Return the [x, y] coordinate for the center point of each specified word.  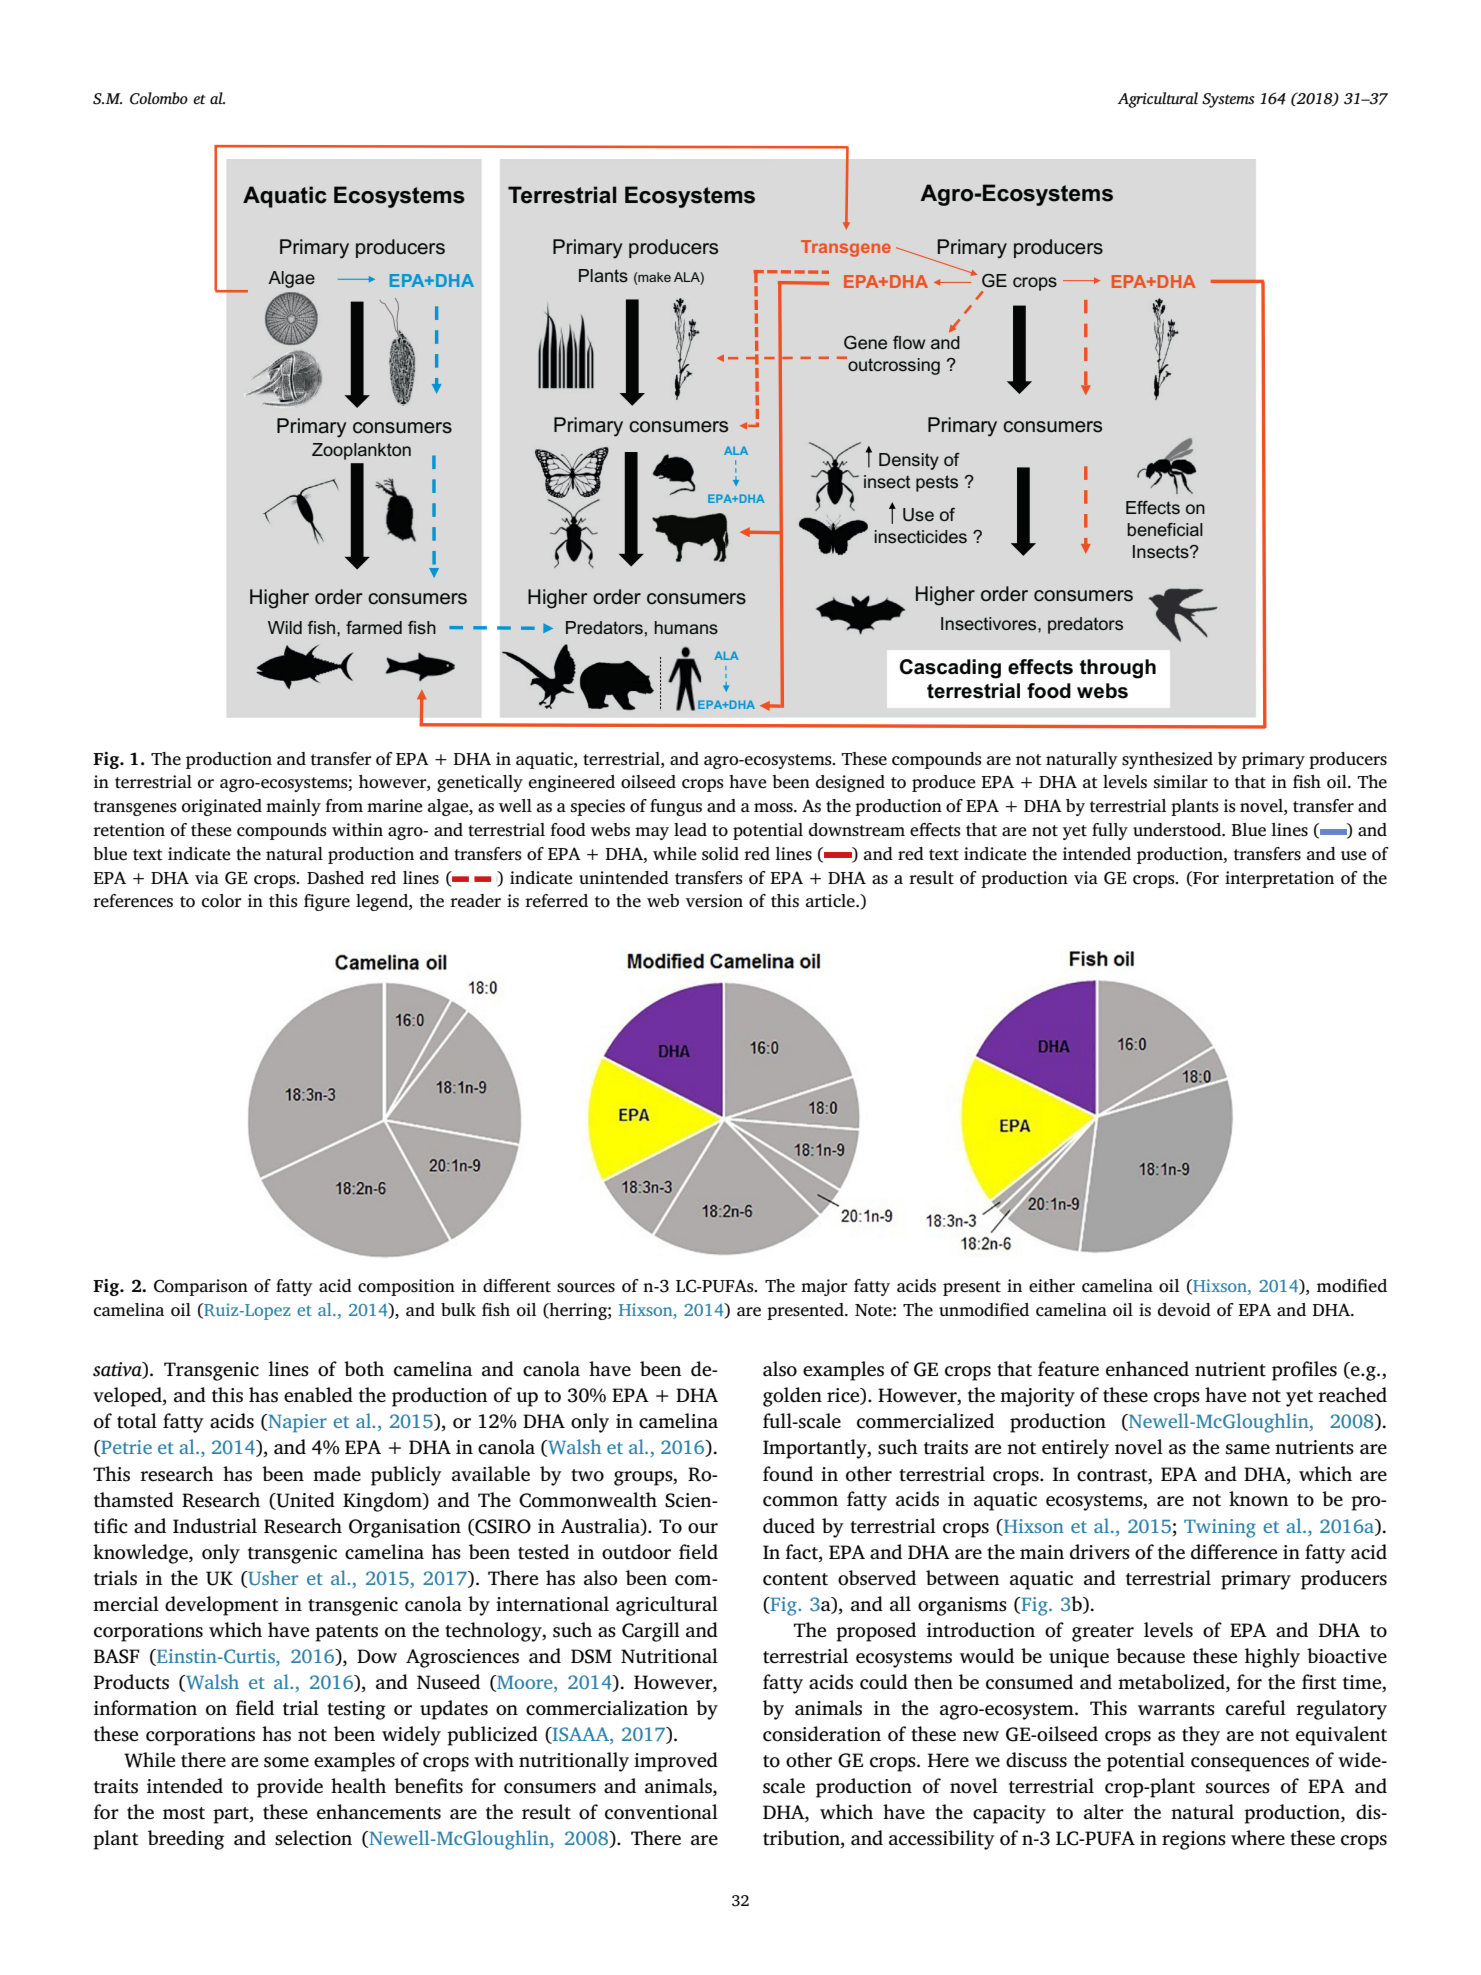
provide [290, 1788]
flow [909, 342]
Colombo [159, 98]
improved [676, 1762]
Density [909, 461]
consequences [1250, 1764]
